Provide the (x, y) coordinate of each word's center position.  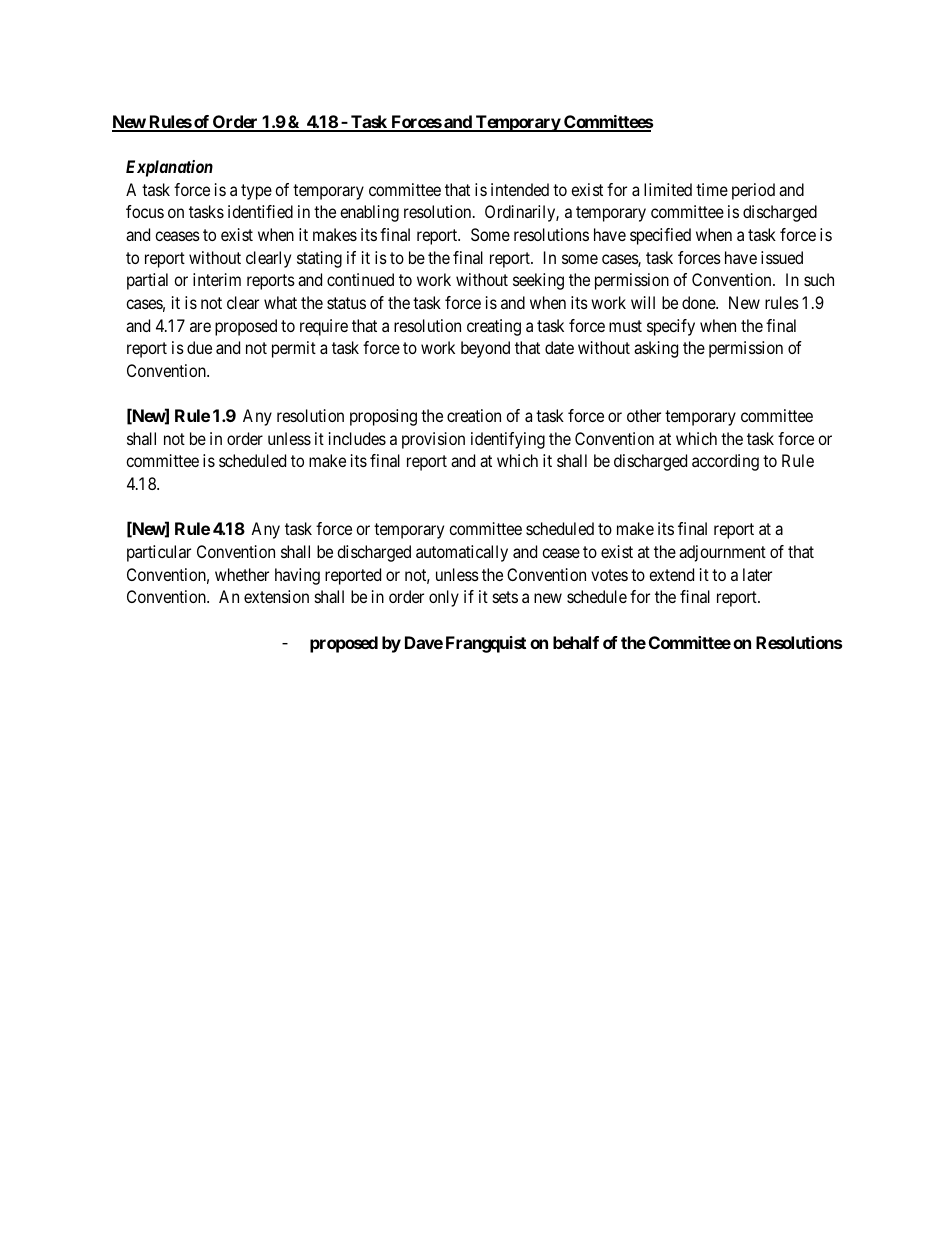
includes (357, 438)
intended (520, 189)
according (725, 462)
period (753, 191)
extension (276, 596)
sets (505, 597)
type (256, 192)
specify (671, 327)
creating (494, 327)
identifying (508, 440)
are (200, 327)
